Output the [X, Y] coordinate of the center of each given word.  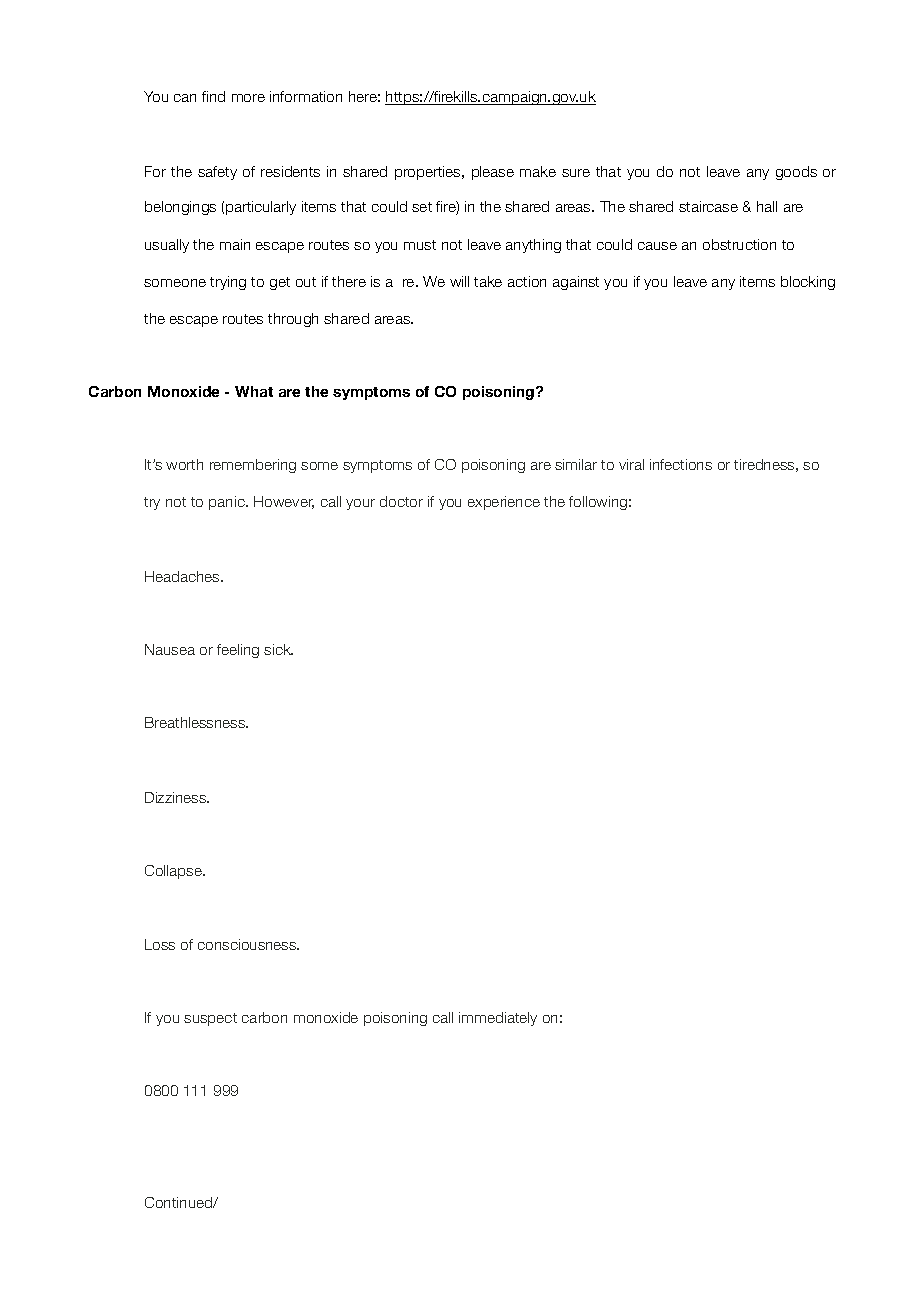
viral [631, 464]
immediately [498, 1019]
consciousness [248, 944]
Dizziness [177, 797]
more [248, 98]
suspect [210, 1019]
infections [681, 464]
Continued [180, 1202]
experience [504, 503]
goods [796, 173]
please [493, 173]
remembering [253, 466]
